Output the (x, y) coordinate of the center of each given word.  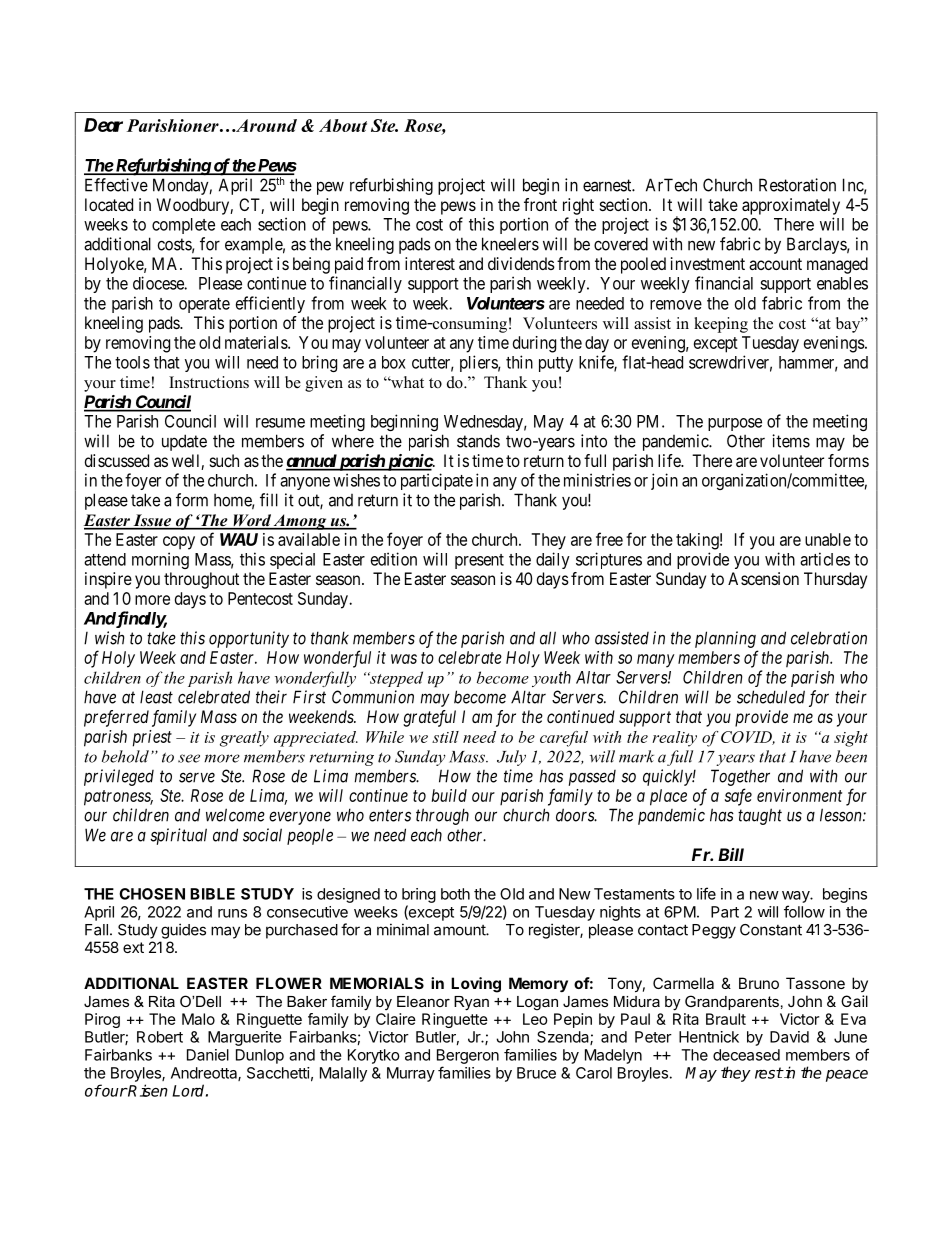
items (791, 441)
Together (740, 777)
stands (478, 441)
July (511, 758)
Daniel (208, 1055)
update (184, 442)
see (189, 758)
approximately (791, 206)
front (540, 204)
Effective (116, 185)
